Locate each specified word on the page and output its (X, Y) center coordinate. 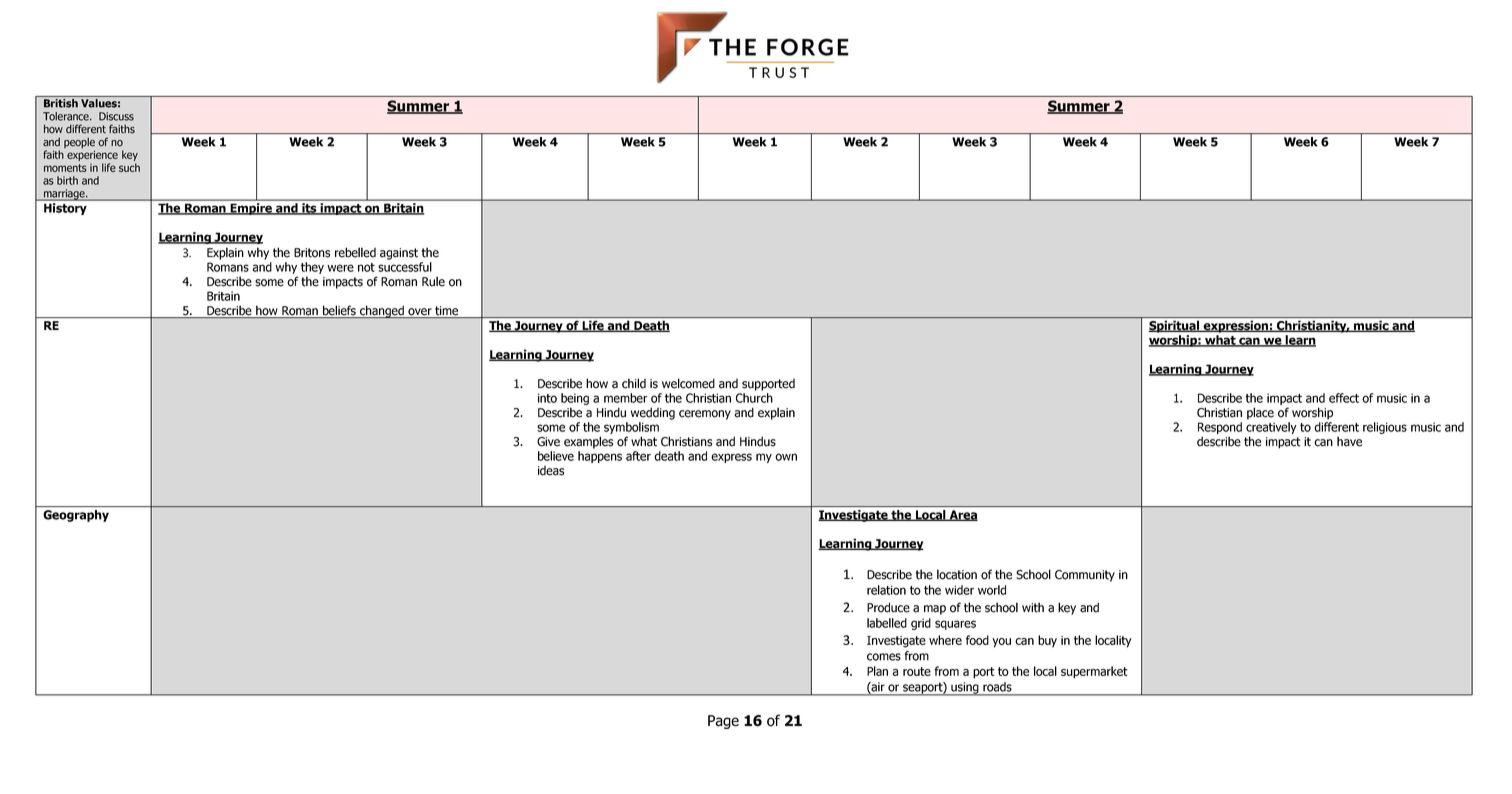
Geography (76, 516)
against (399, 254)
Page (723, 722)
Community (1085, 576)
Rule (433, 281)
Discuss (116, 116)
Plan (877, 671)
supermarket (1094, 672)
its (309, 209)
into (547, 398)
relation (886, 590)
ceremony (705, 415)
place (1260, 413)
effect (1344, 398)
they (312, 268)
